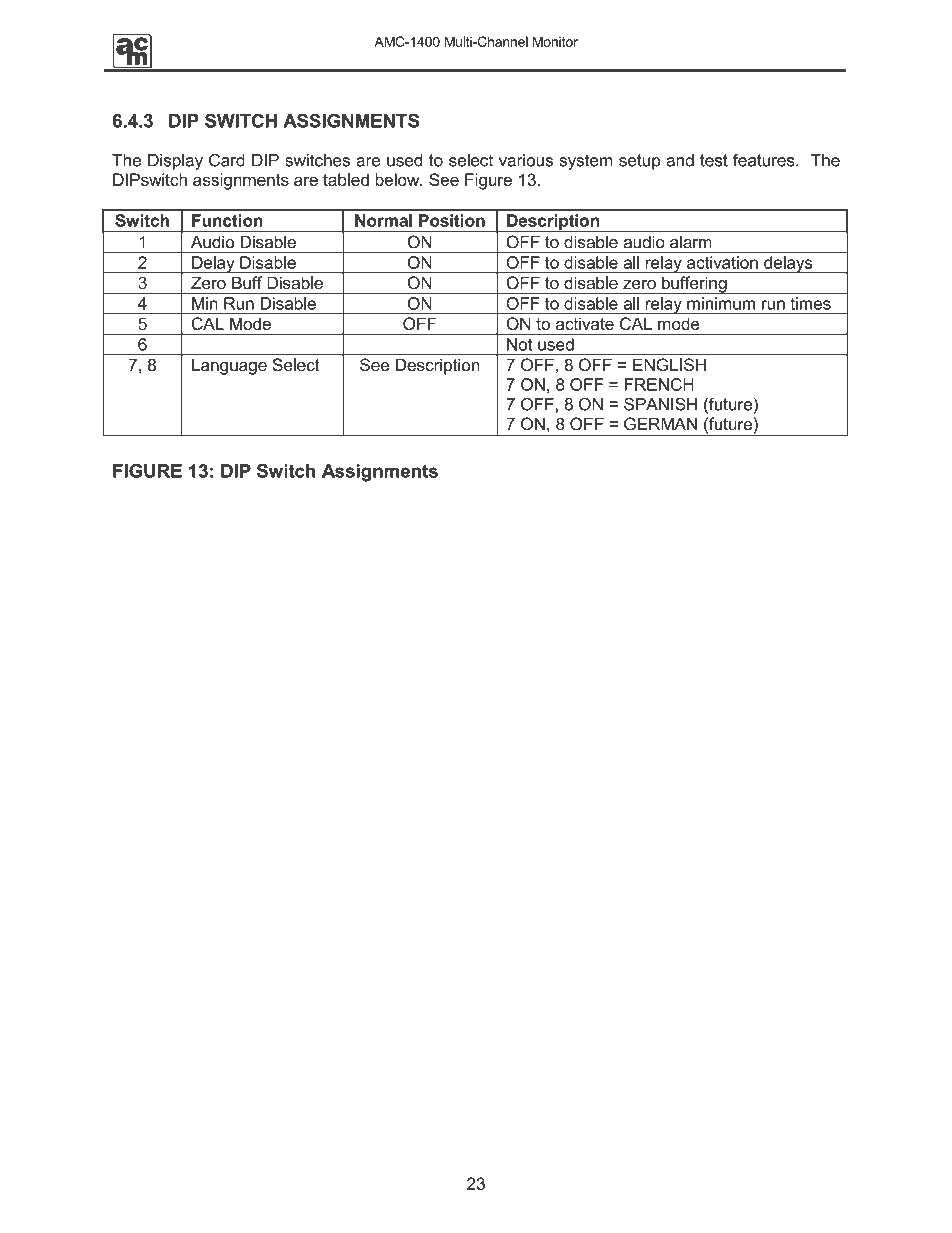 This image has height=1233, width=952. Describe the element at coordinates (526, 160) in the image. I see `various` at that location.
